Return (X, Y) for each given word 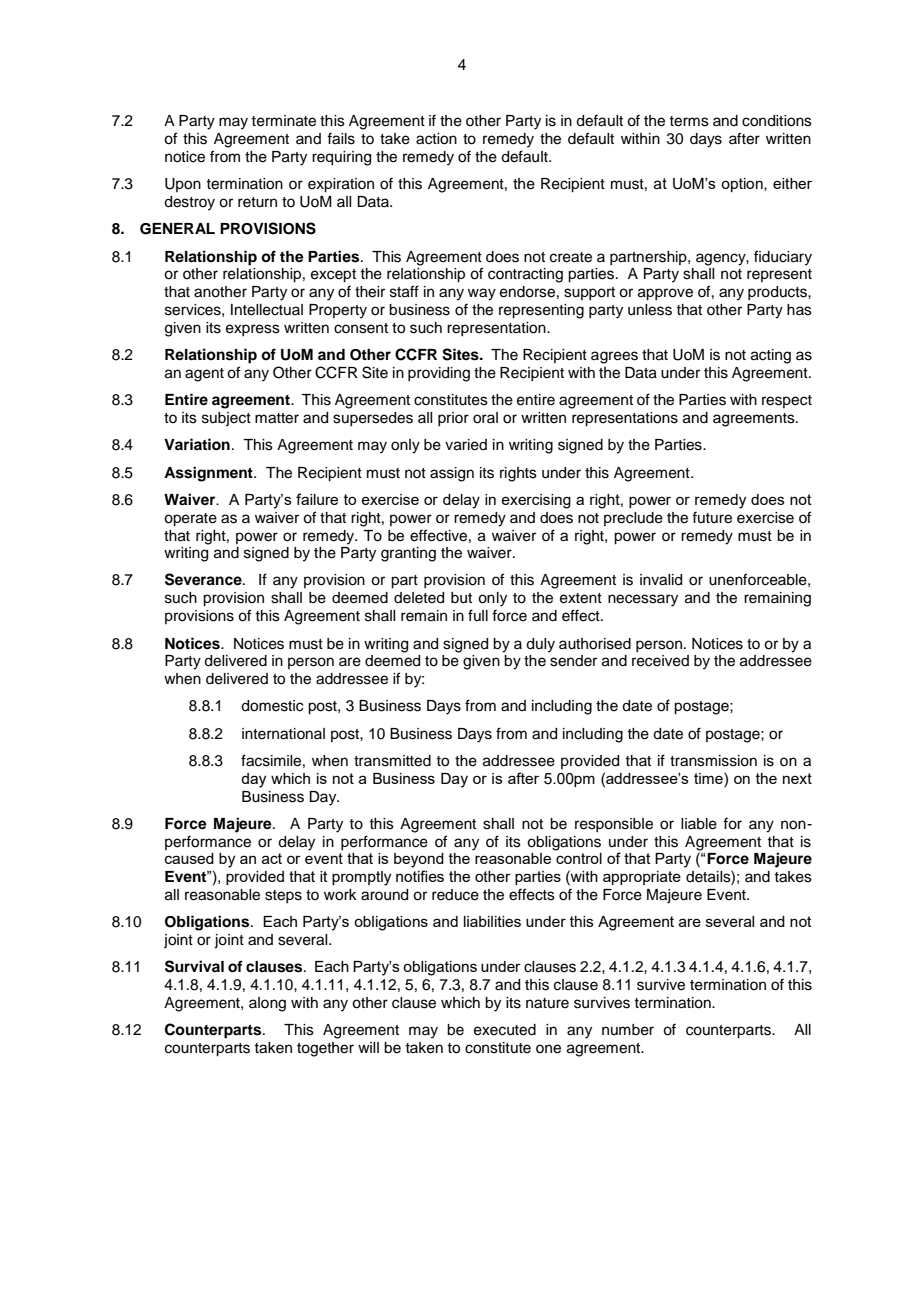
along (267, 1004)
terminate (283, 121)
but (461, 598)
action (436, 139)
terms (689, 121)
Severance (204, 579)
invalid (661, 580)
